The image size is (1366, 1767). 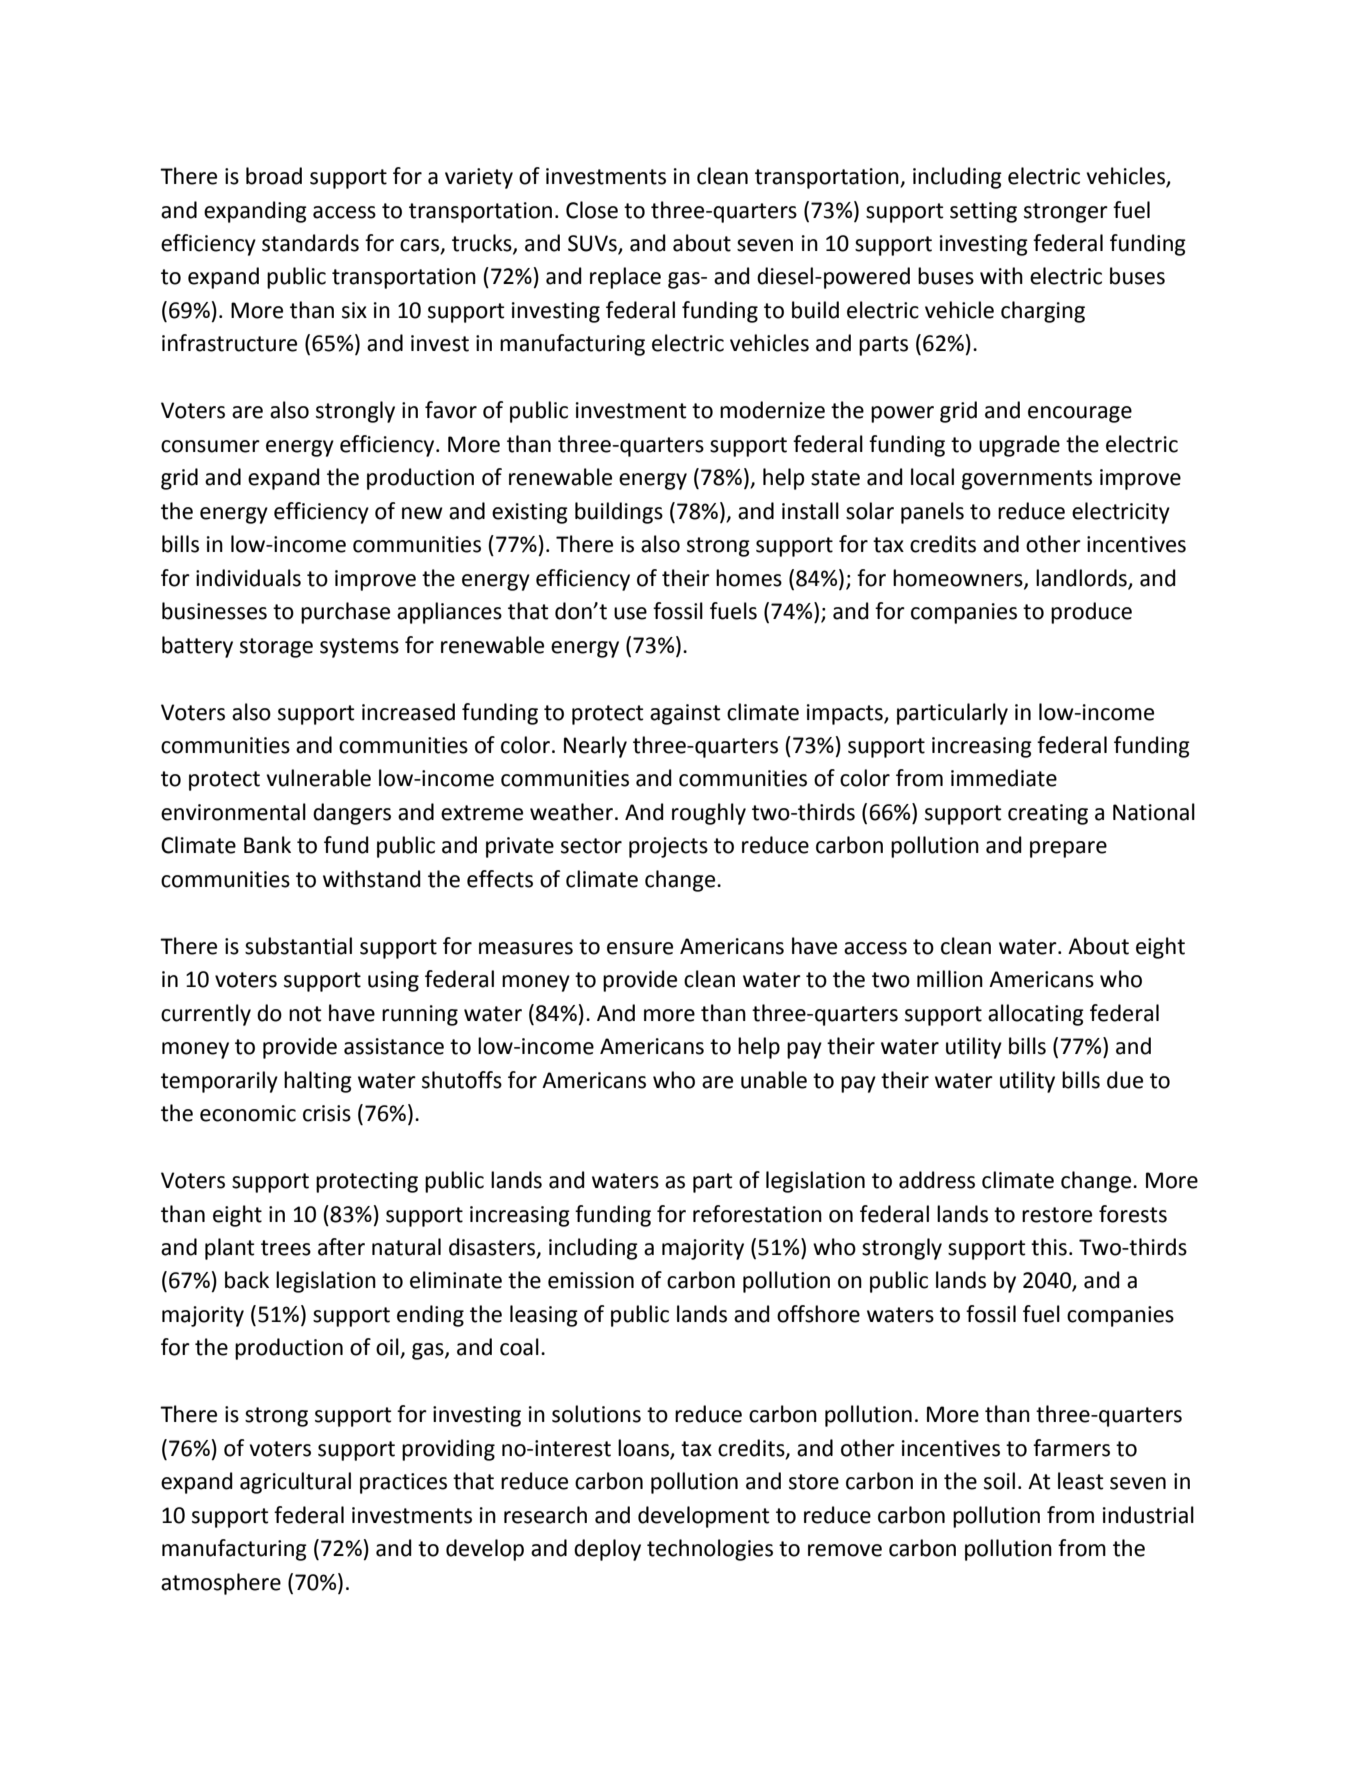 I want to click on technologies, so click(x=710, y=1550).
